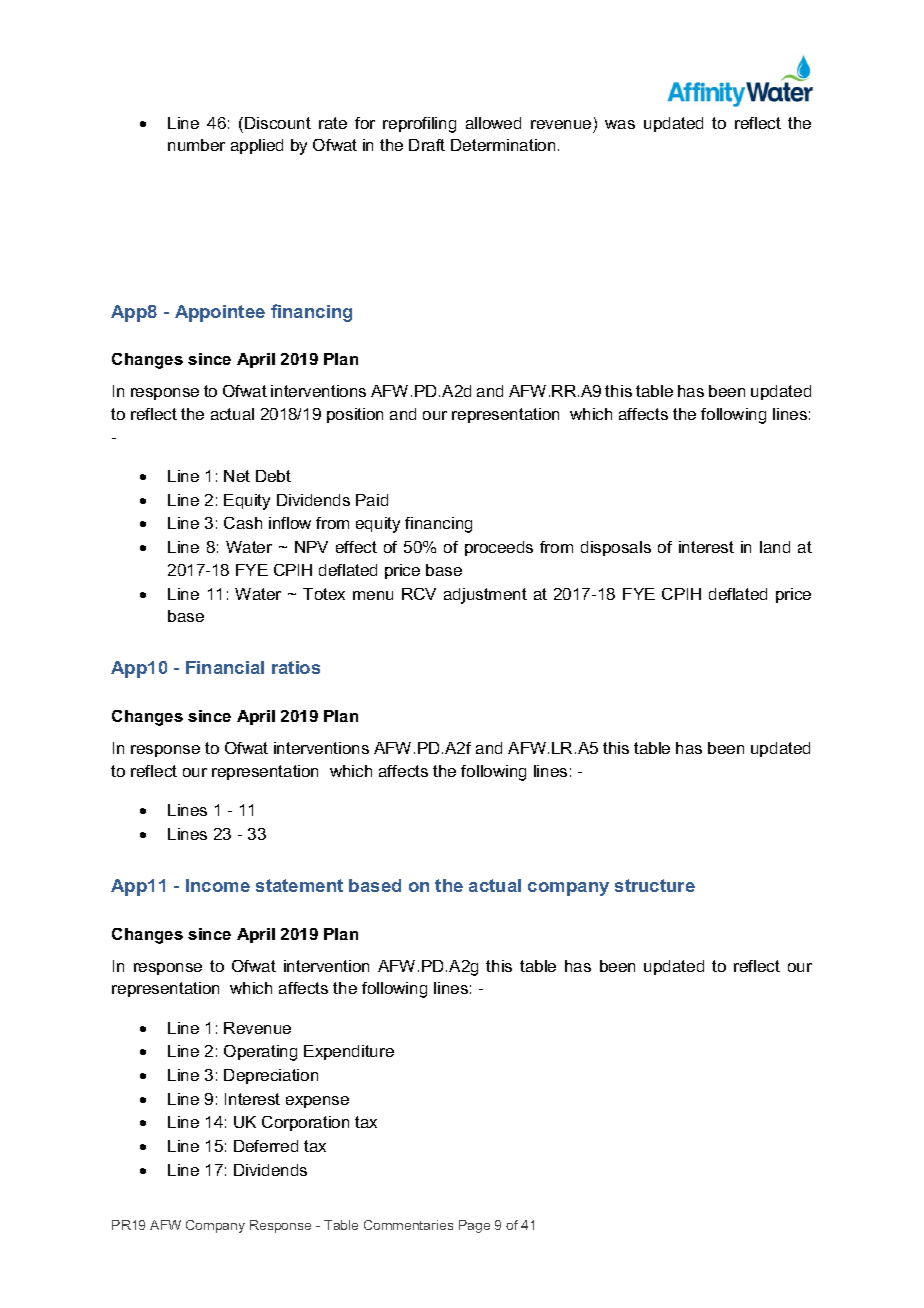  Describe the element at coordinates (299, 885) in the page. I see `statement` at that location.
